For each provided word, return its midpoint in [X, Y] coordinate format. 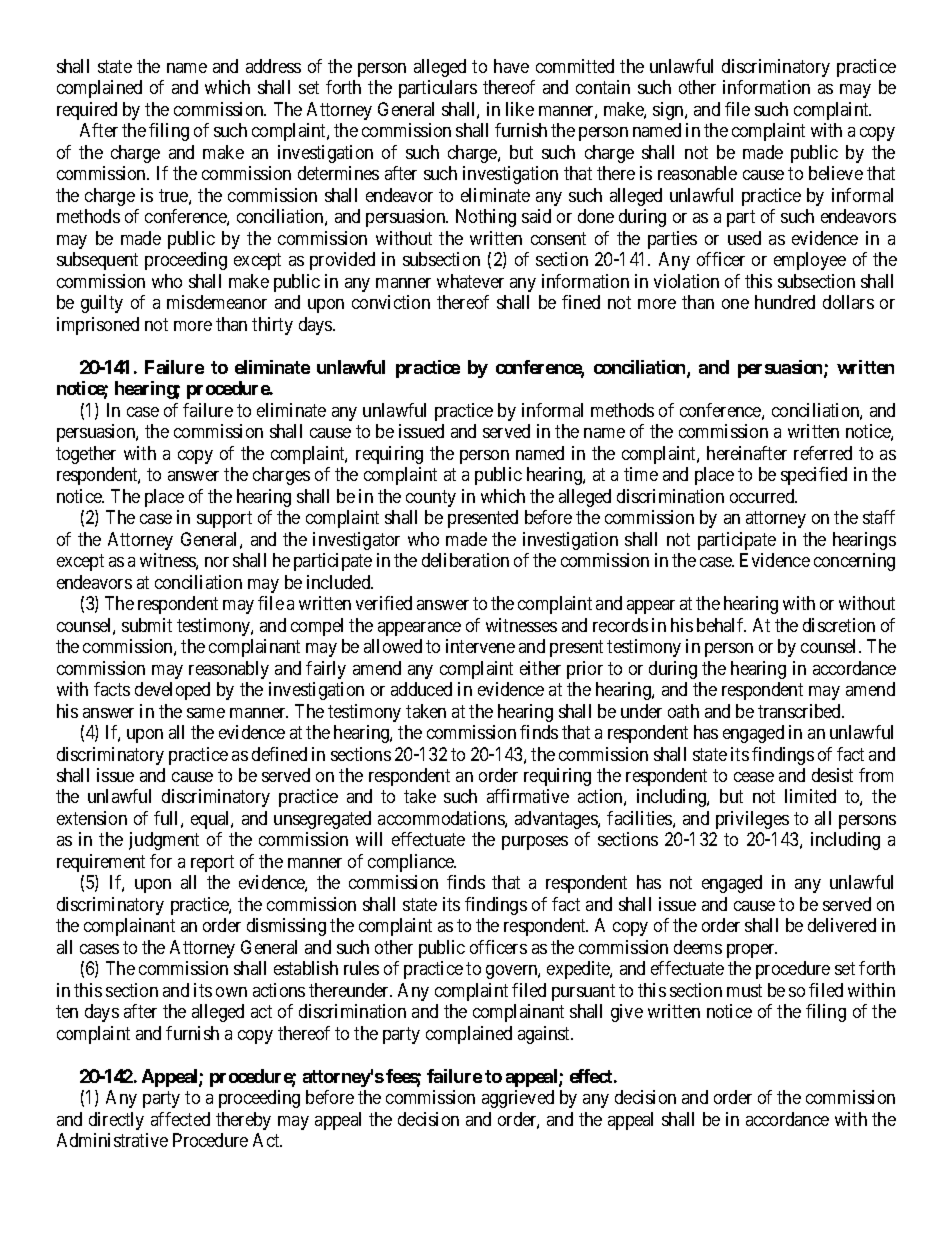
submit [147, 625]
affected [180, 1119]
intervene [480, 646]
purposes [535, 843]
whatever [470, 281]
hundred [785, 302]
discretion [839, 625]
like [520, 109]
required [87, 111]
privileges [752, 820]
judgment [164, 841]
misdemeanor [217, 302]
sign [669, 111]
